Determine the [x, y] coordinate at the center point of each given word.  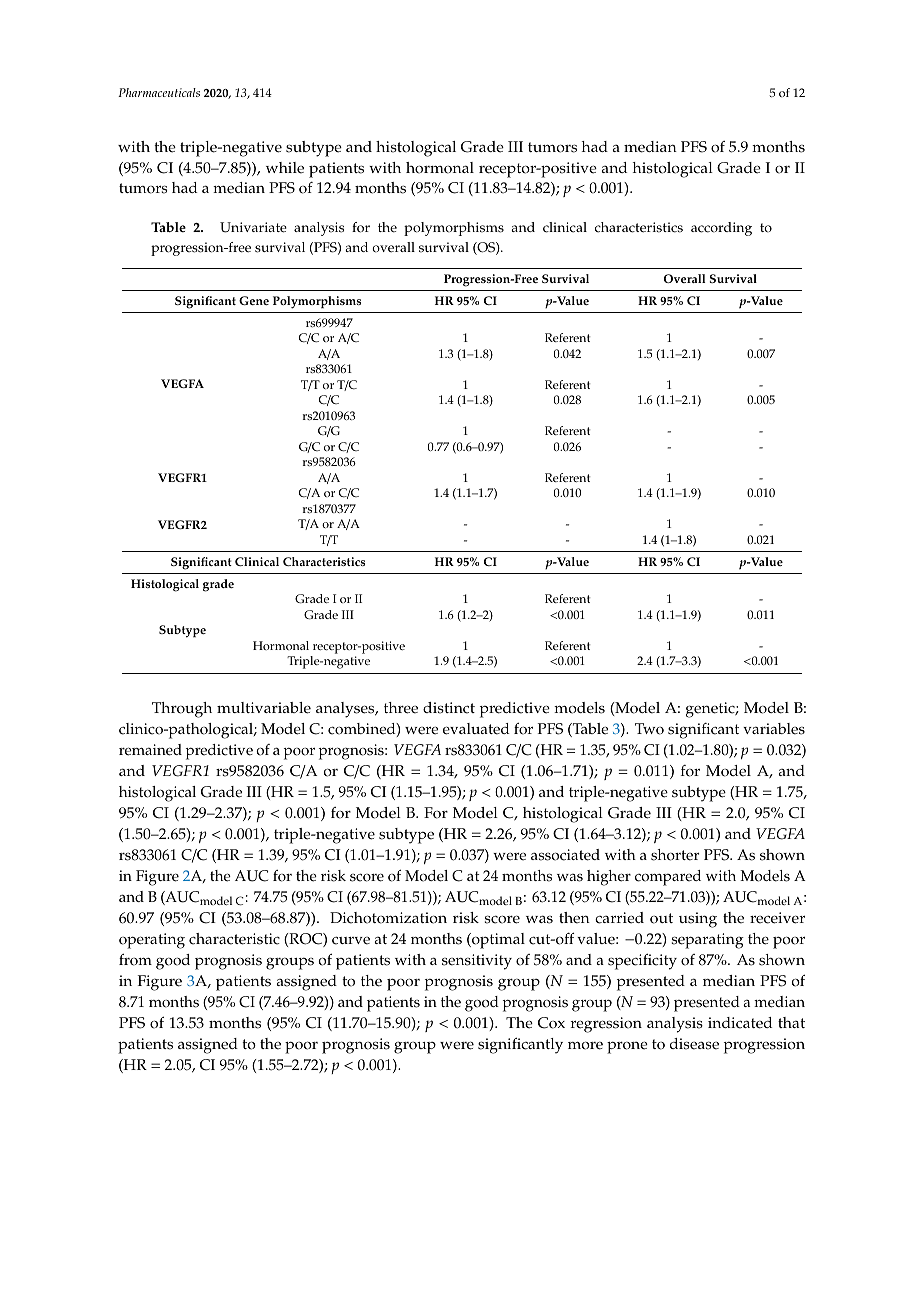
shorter [675, 855]
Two [649, 729]
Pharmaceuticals [159, 92]
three [401, 708]
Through [182, 710]
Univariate [253, 227]
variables [774, 729]
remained [150, 750]
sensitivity [477, 962]
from [135, 959]
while [285, 168]
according [721, 229]
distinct [449, 708]
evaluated [476, 729]
